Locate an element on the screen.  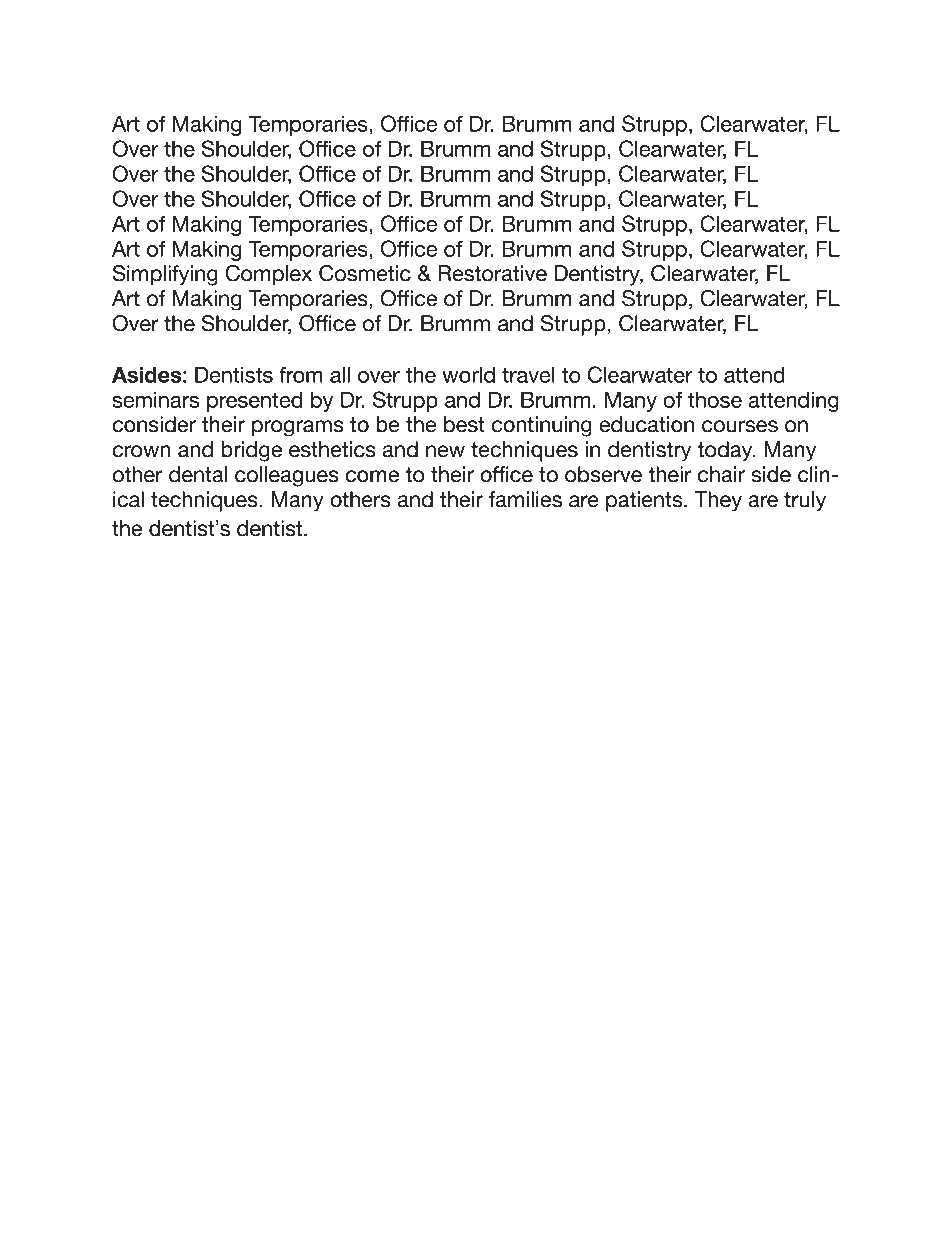
dental is located at coordinates (198, 474).
